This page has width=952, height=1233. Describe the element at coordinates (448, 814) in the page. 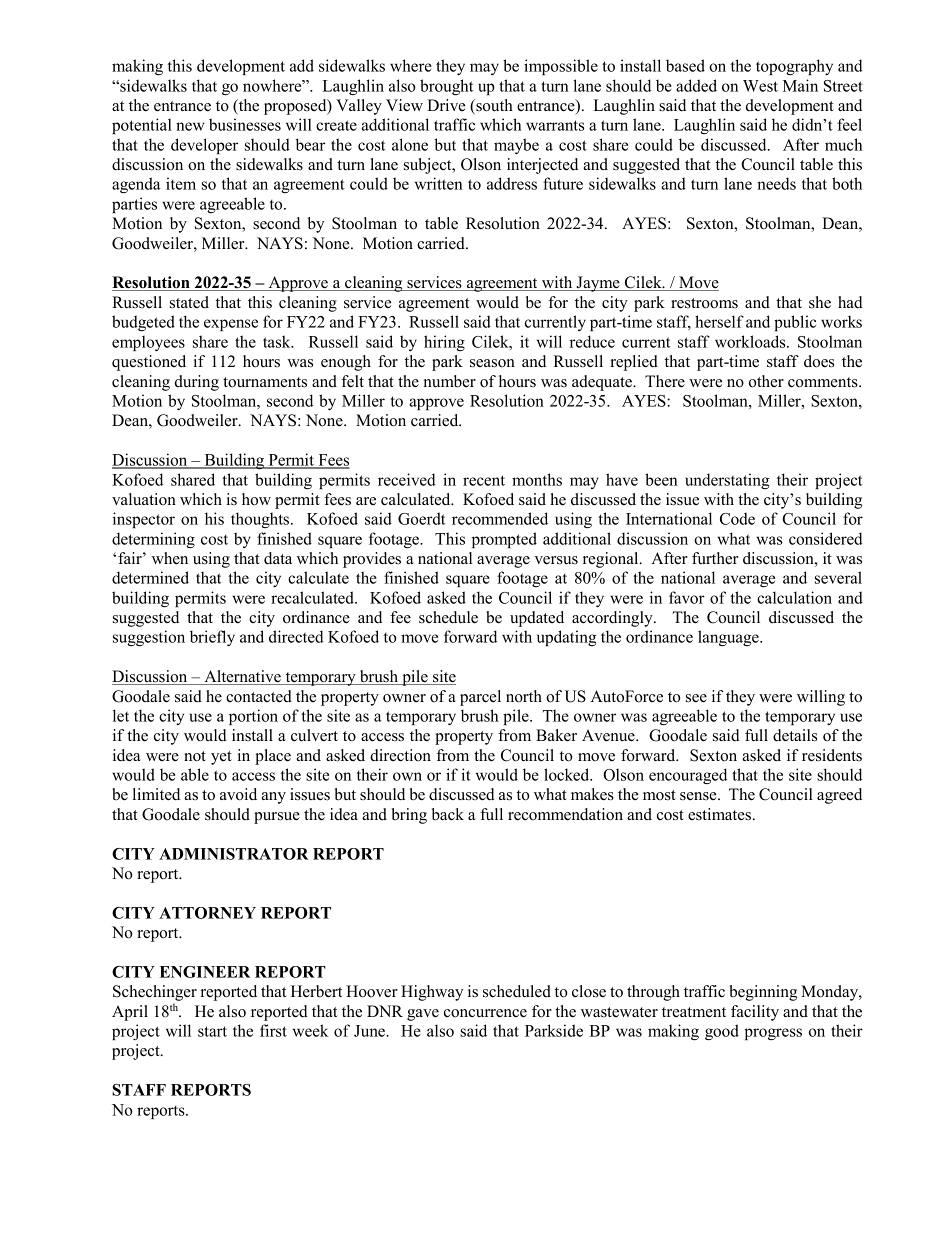

I see `back` at that location.
